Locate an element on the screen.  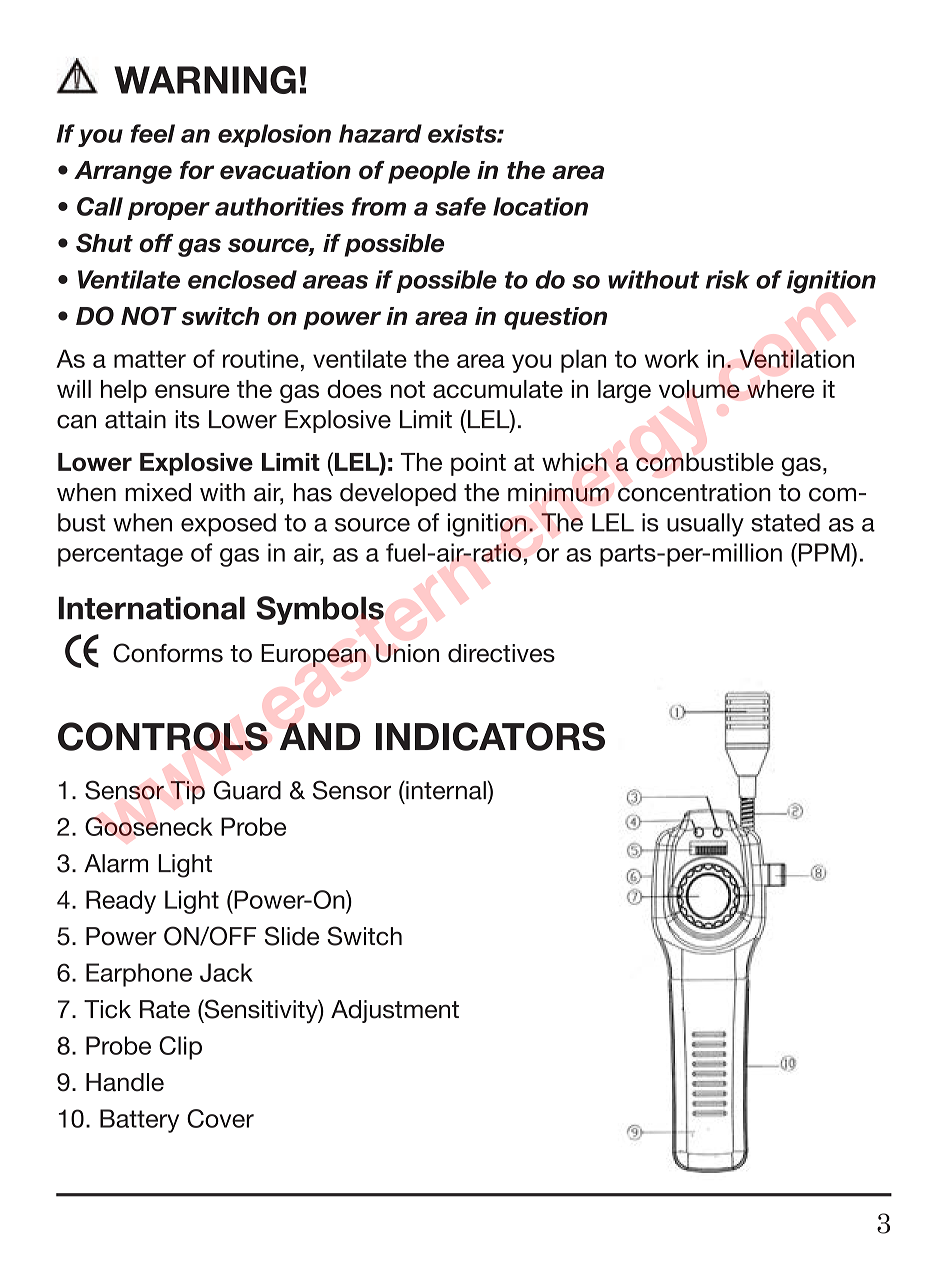
location is located at coordinates (540, 206).
